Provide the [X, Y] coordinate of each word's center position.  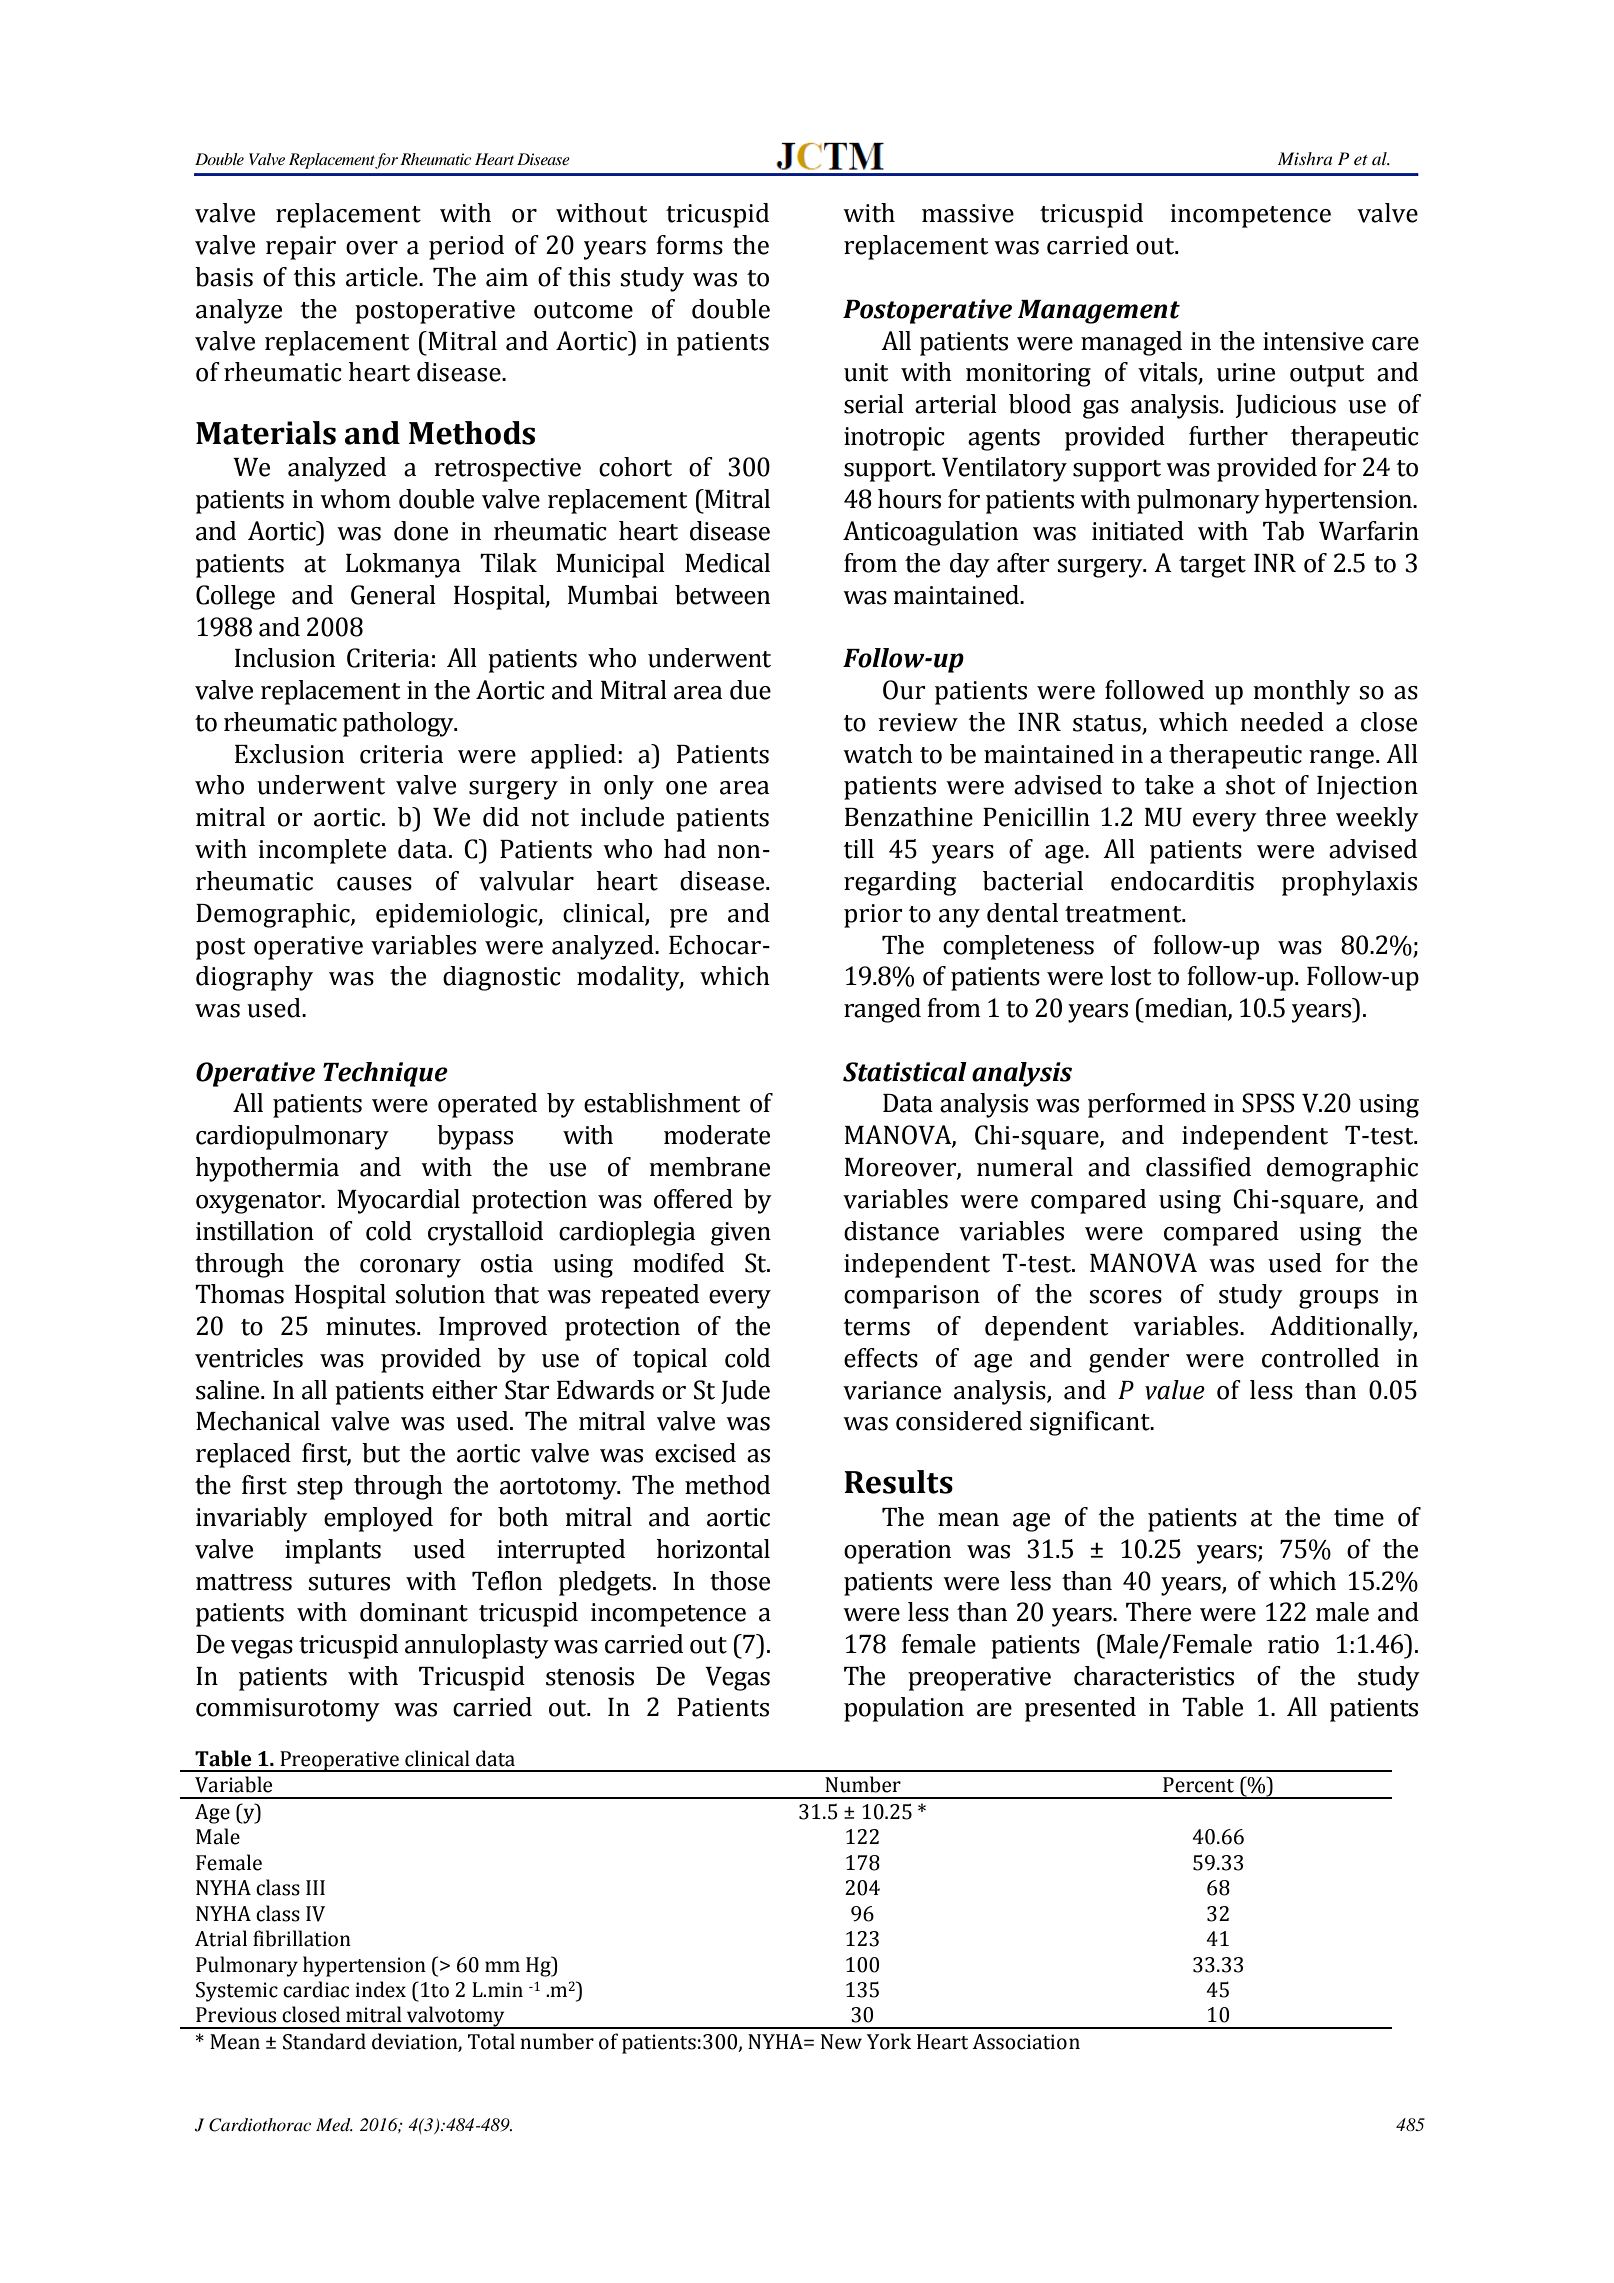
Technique [385, 1074]
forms [689, 245]
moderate [717, 1135]
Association [1026, 2042]
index [380, 1989]
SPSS [1268, 1103]
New [841, 2042]
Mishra [1305, 158]
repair [301, 248]
